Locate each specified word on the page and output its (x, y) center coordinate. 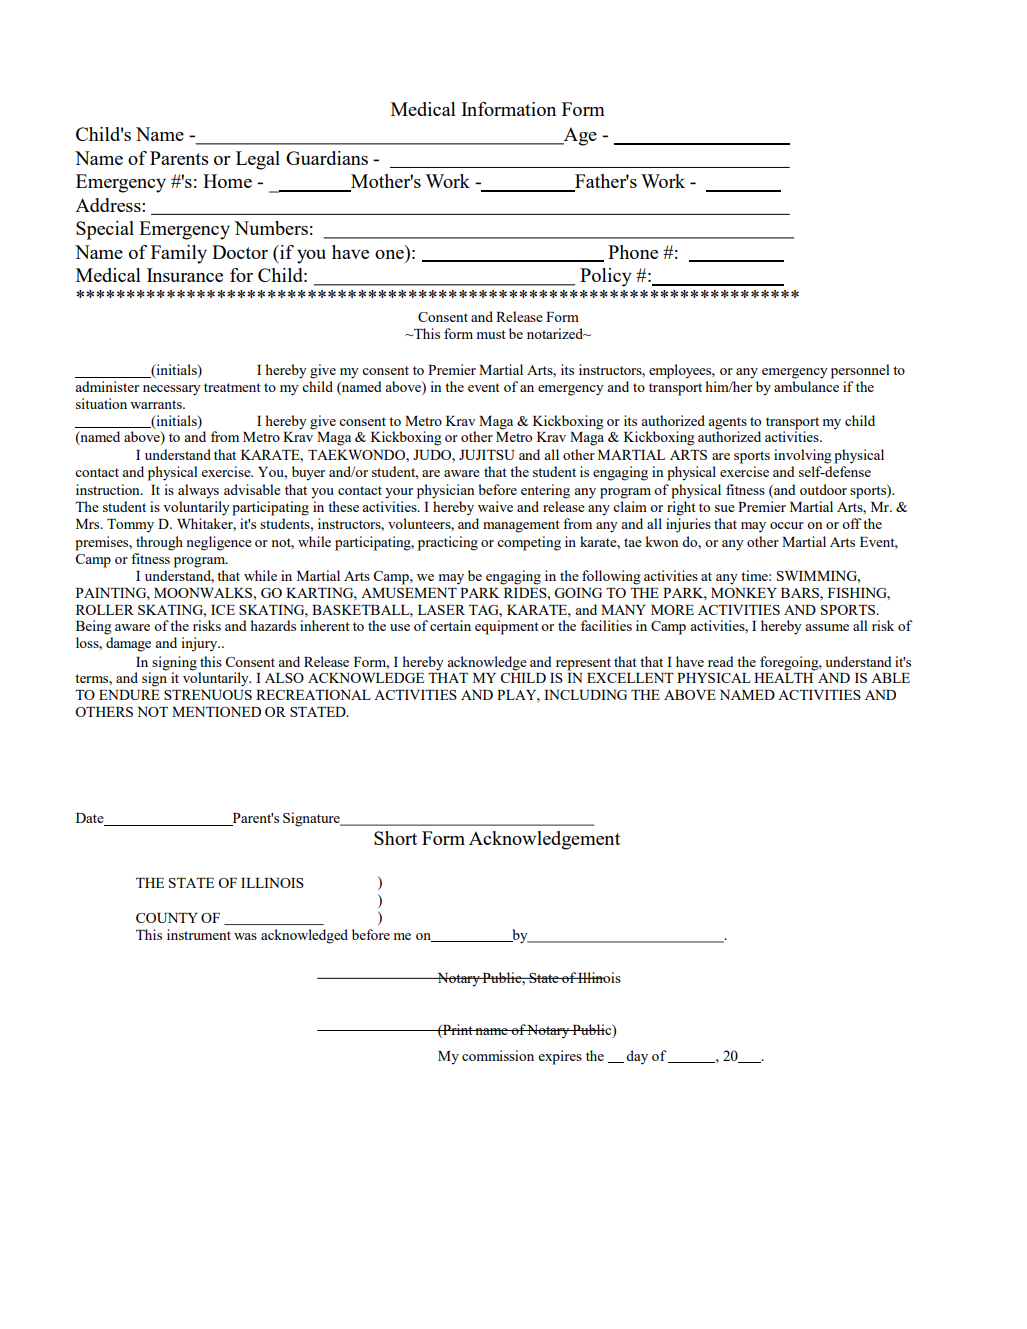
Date (91, 819)
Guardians (327, 158)
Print (458, 1029)
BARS (801, 593)
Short (395, 838)
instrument (199, 934)
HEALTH (783, 678)
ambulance (806, 386)
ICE (223, 610)
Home (227, 181)
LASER (441, 610)
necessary (172, 390)
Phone (633, 252)
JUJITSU (486, 455)
